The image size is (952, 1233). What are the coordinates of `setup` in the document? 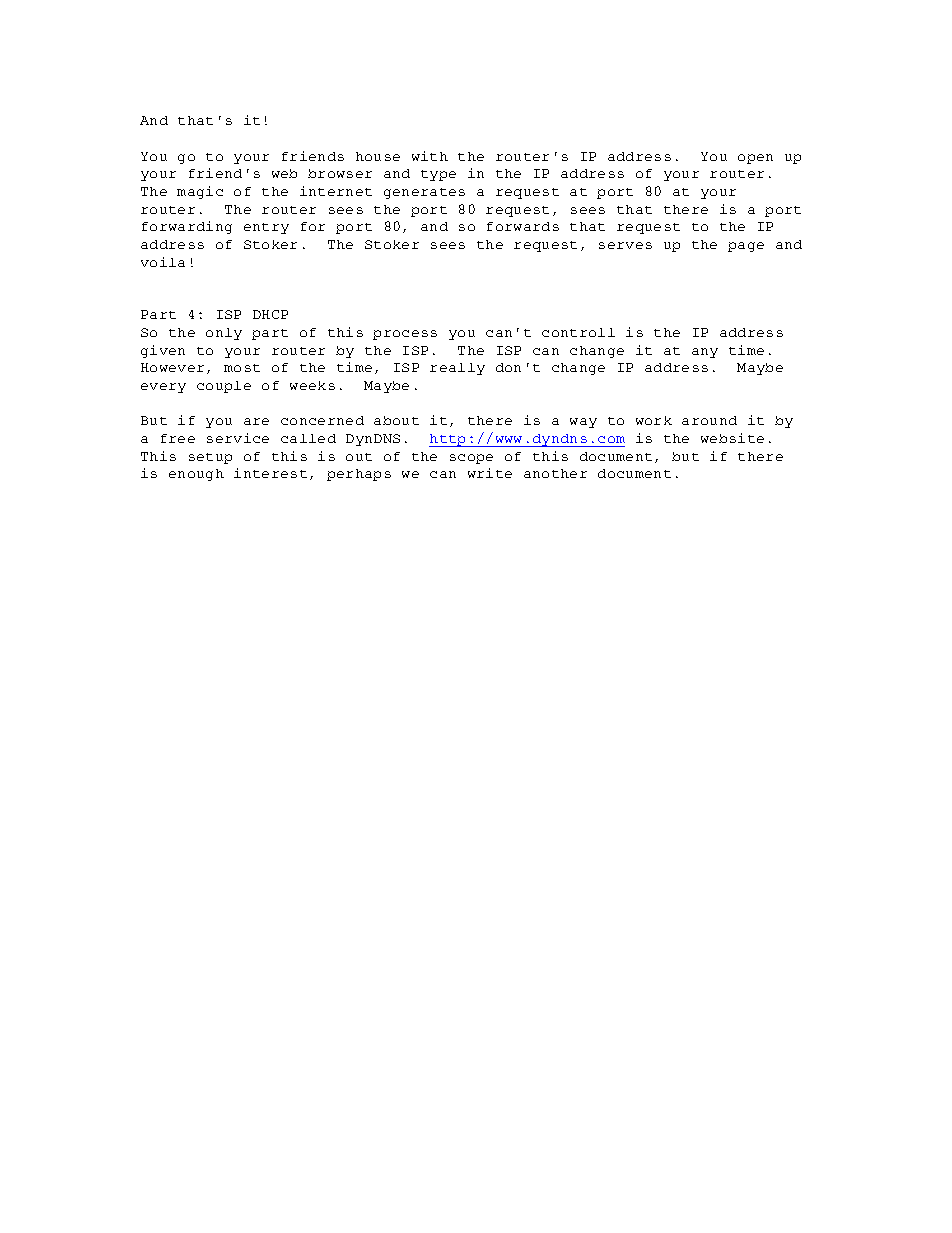 It's located at (210, 458).
